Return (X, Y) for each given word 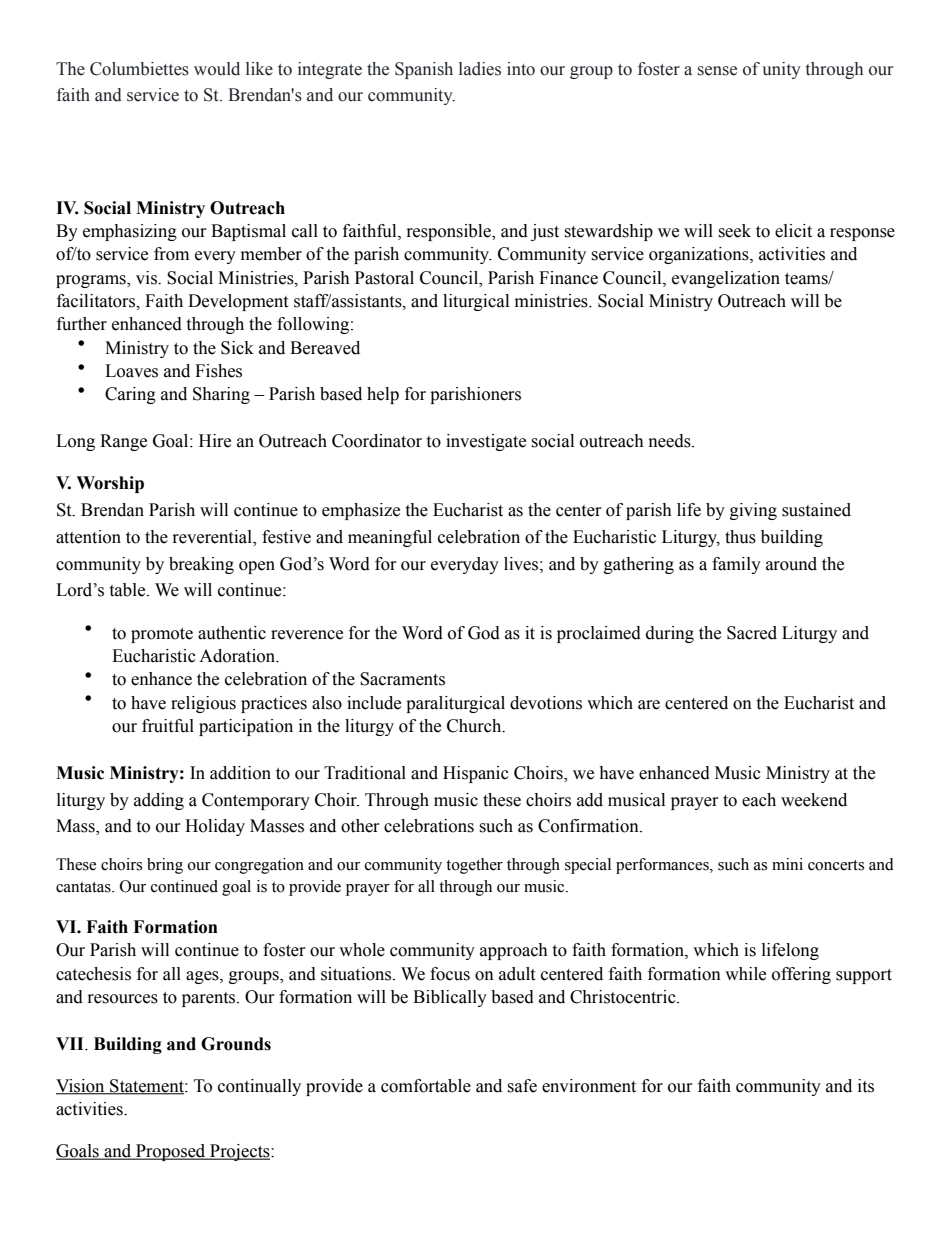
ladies (480, 69)
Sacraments (402, 679)
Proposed (171, 1152)
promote (162, 635)
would (217, 69)
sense (717, 71)
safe (522, 1086)
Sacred (752, 633)
